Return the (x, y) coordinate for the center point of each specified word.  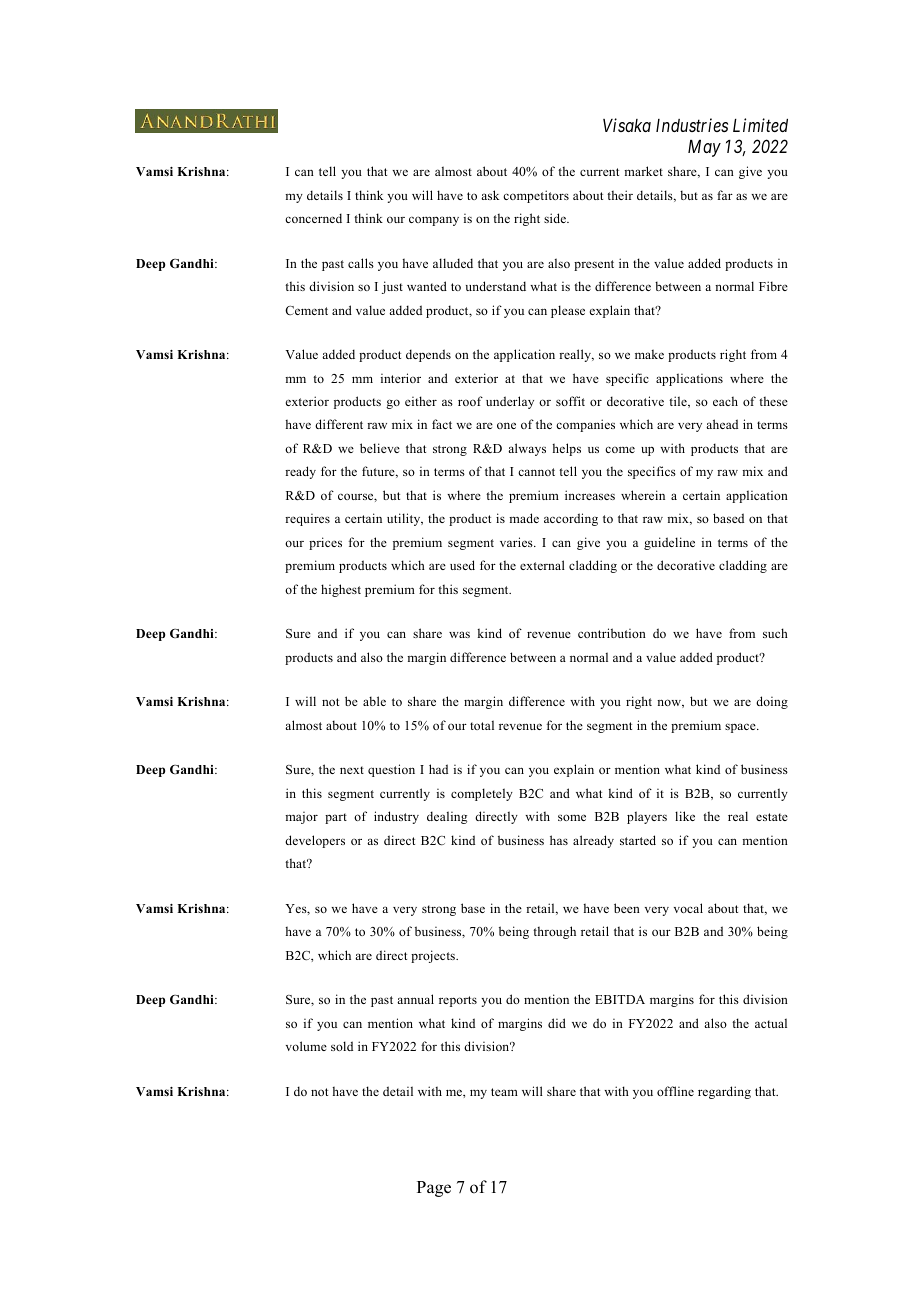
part (336, 818)
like (685, 816)
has (559, 840)
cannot (536, 472)
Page (434, 1189)
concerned (313, 218)
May (704, 148)
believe (380, 448)
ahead (722, 424)
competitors (536, 196)
